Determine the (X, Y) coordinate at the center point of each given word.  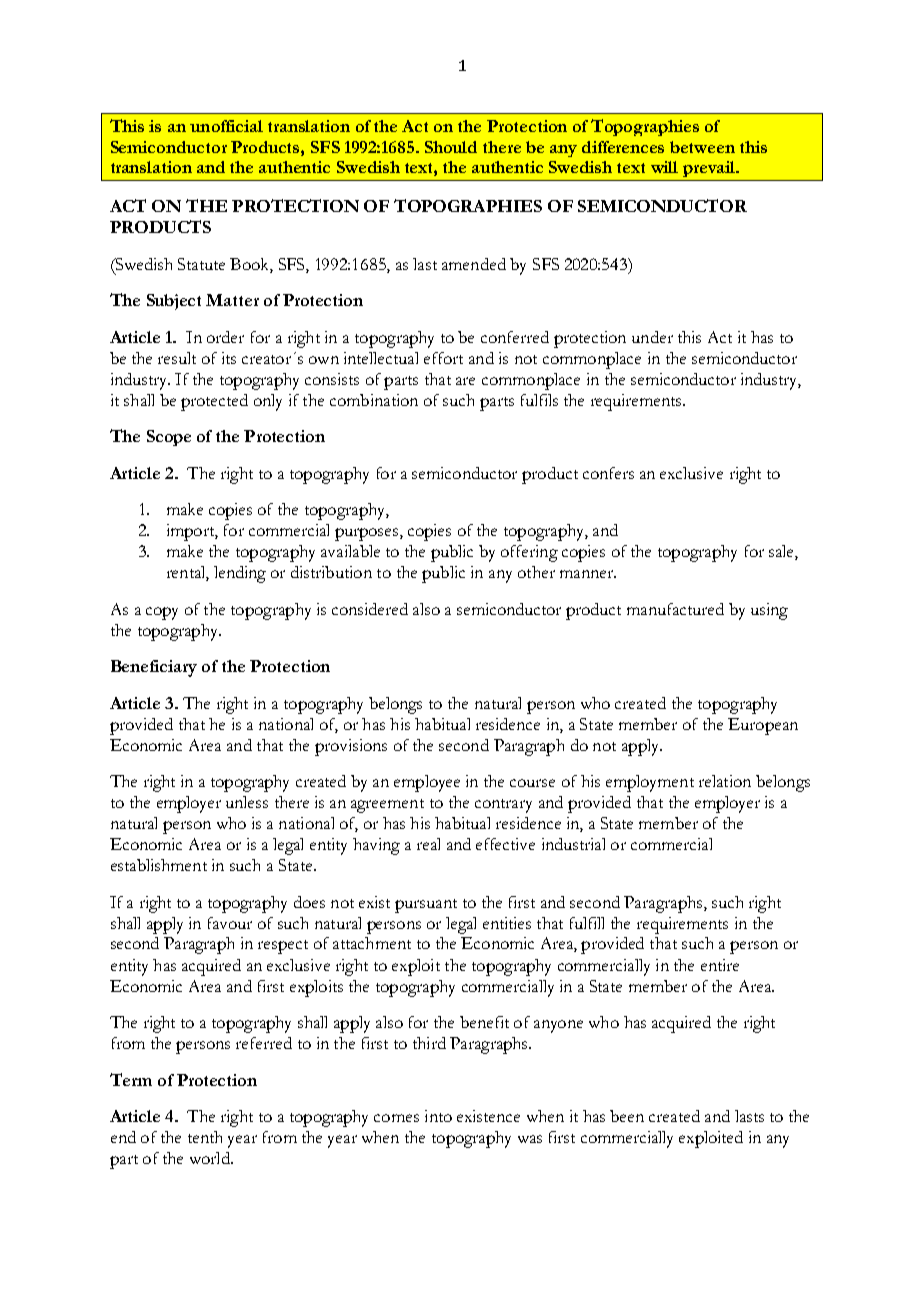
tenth (205, 1137)
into (438, 1116)
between (702, 147)
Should (451, 147)
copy (162, 613)
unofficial (226, 126)
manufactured (675, 609)
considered (370, 609)
